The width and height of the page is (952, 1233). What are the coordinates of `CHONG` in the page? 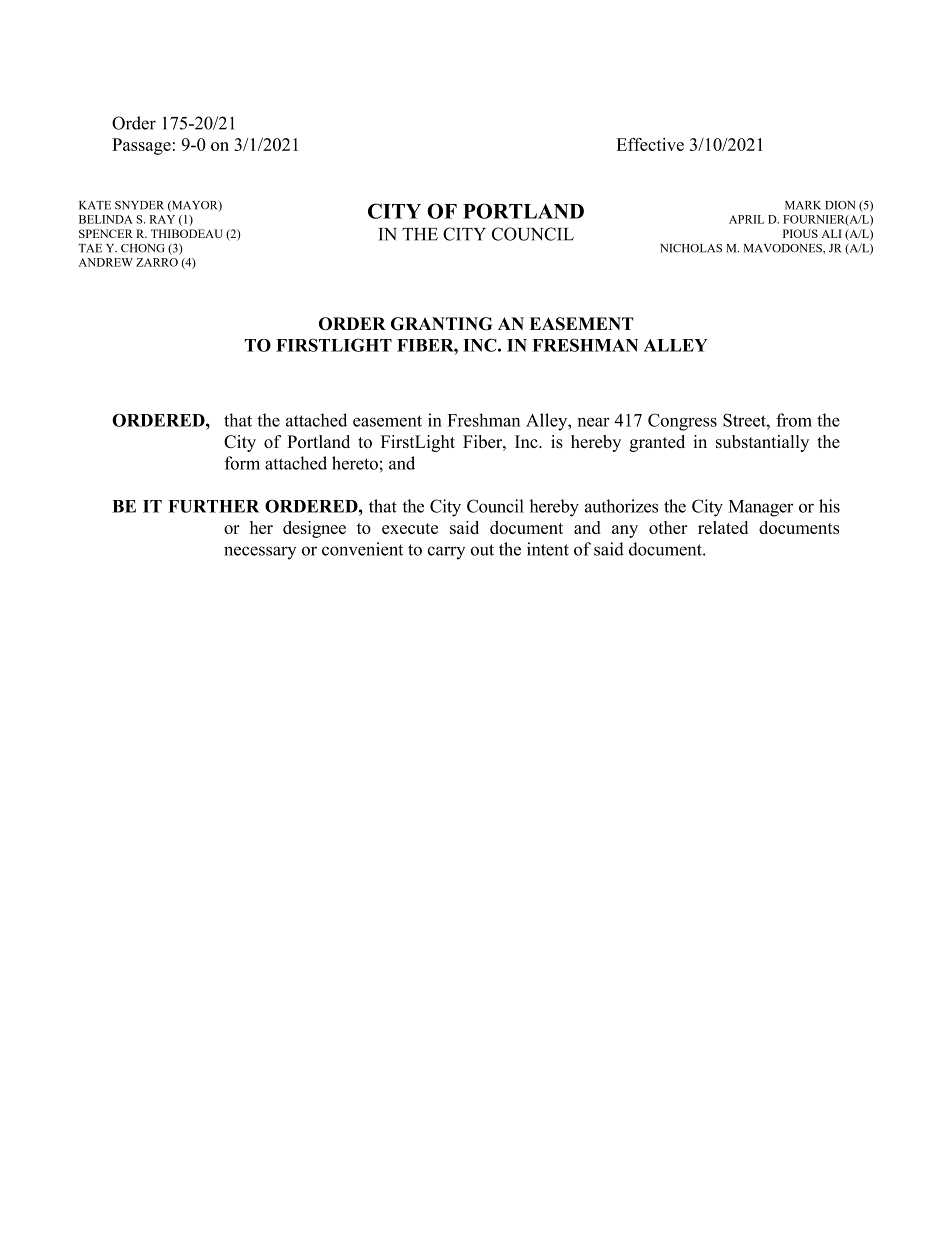 It's located at (143, 248).
